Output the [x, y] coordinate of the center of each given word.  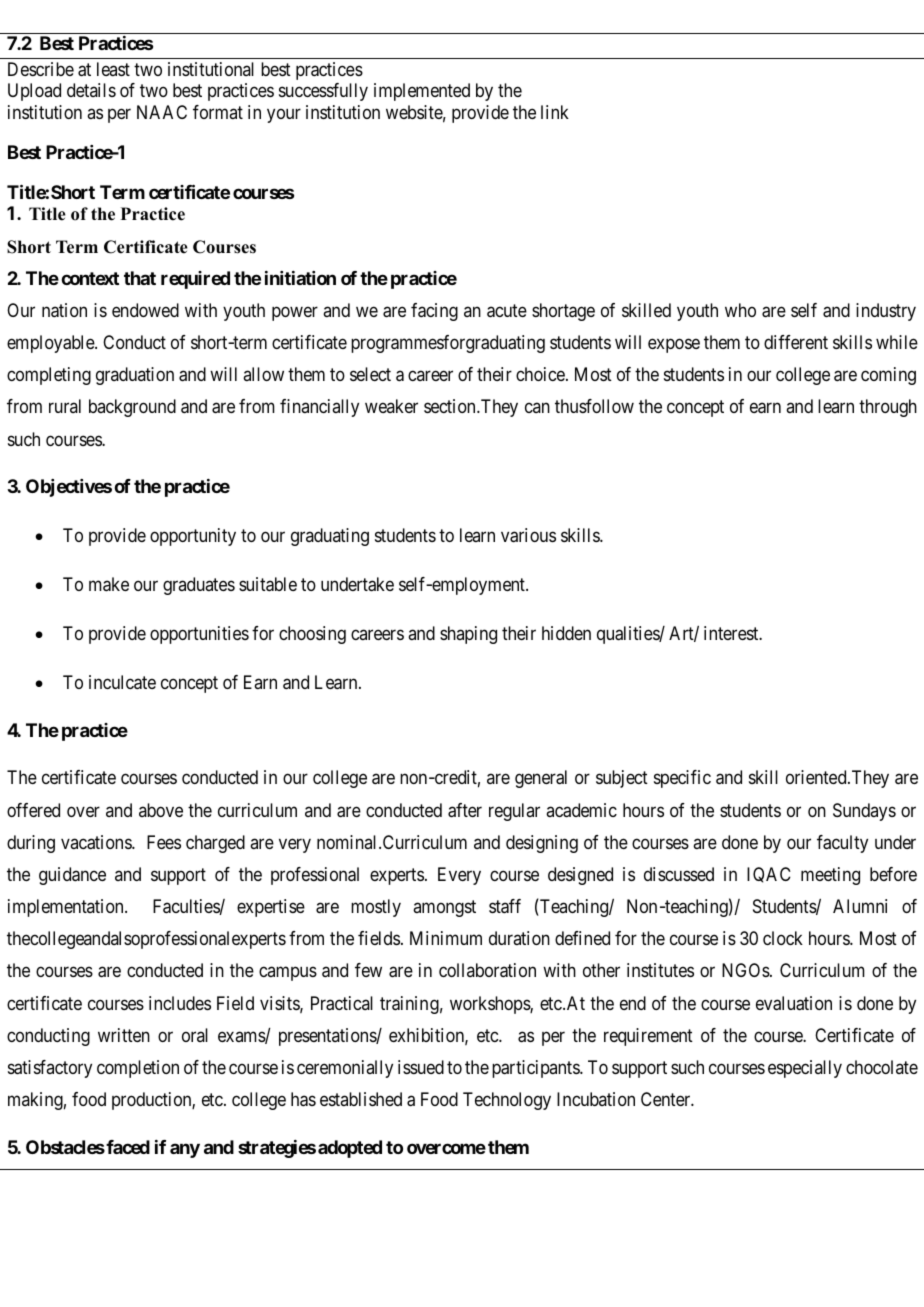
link [555, 112]
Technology [507, 1101]
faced [127, 1147]
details [91, 90]
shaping [468, 635]
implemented [422, 92]
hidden [566, 633]
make [109, 584]
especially [805, 1069]
